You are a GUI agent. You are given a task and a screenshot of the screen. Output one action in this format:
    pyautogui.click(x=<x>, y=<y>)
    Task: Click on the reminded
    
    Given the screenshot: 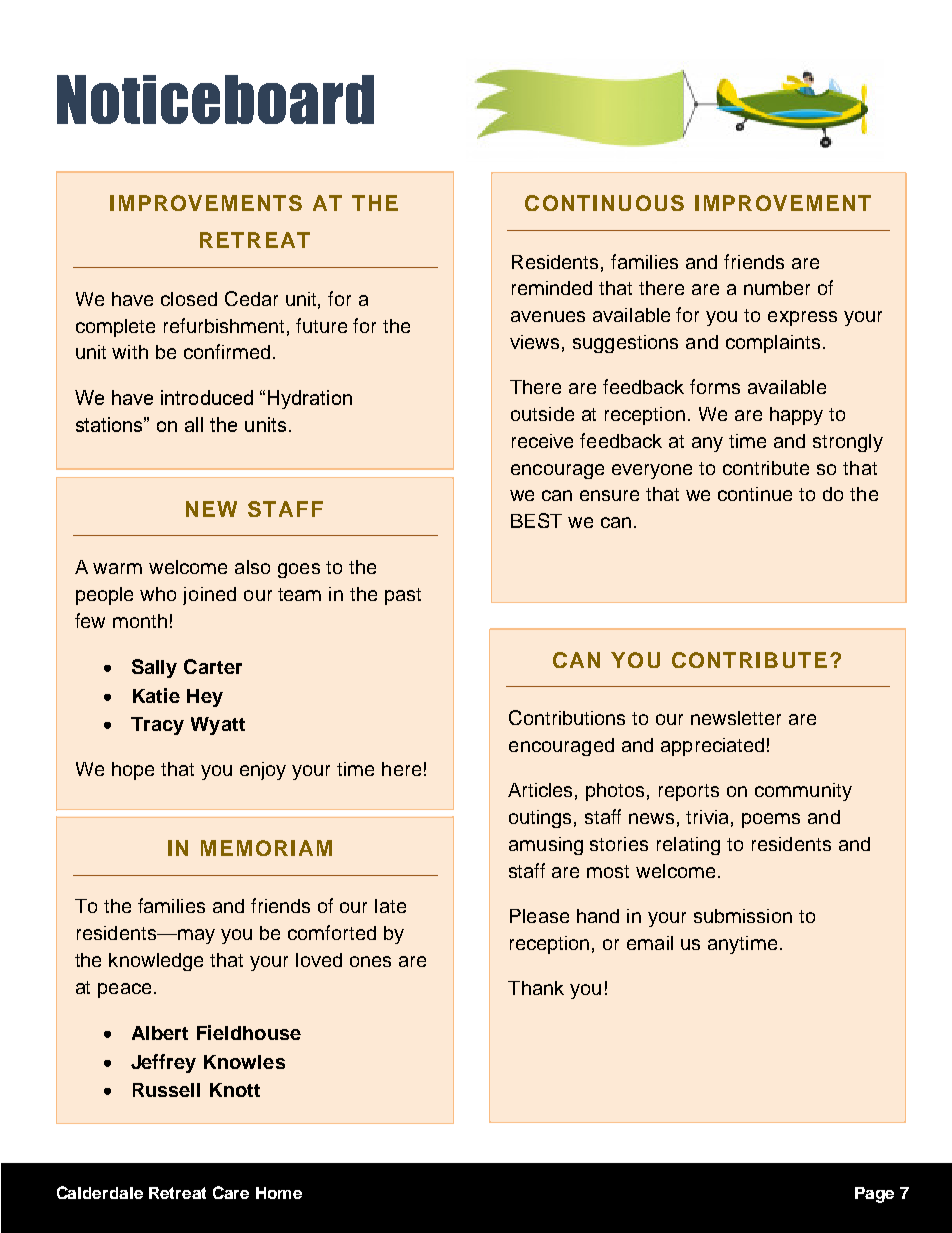 What is the action you would take?
    pyautogui.click(x=552, y=288)
